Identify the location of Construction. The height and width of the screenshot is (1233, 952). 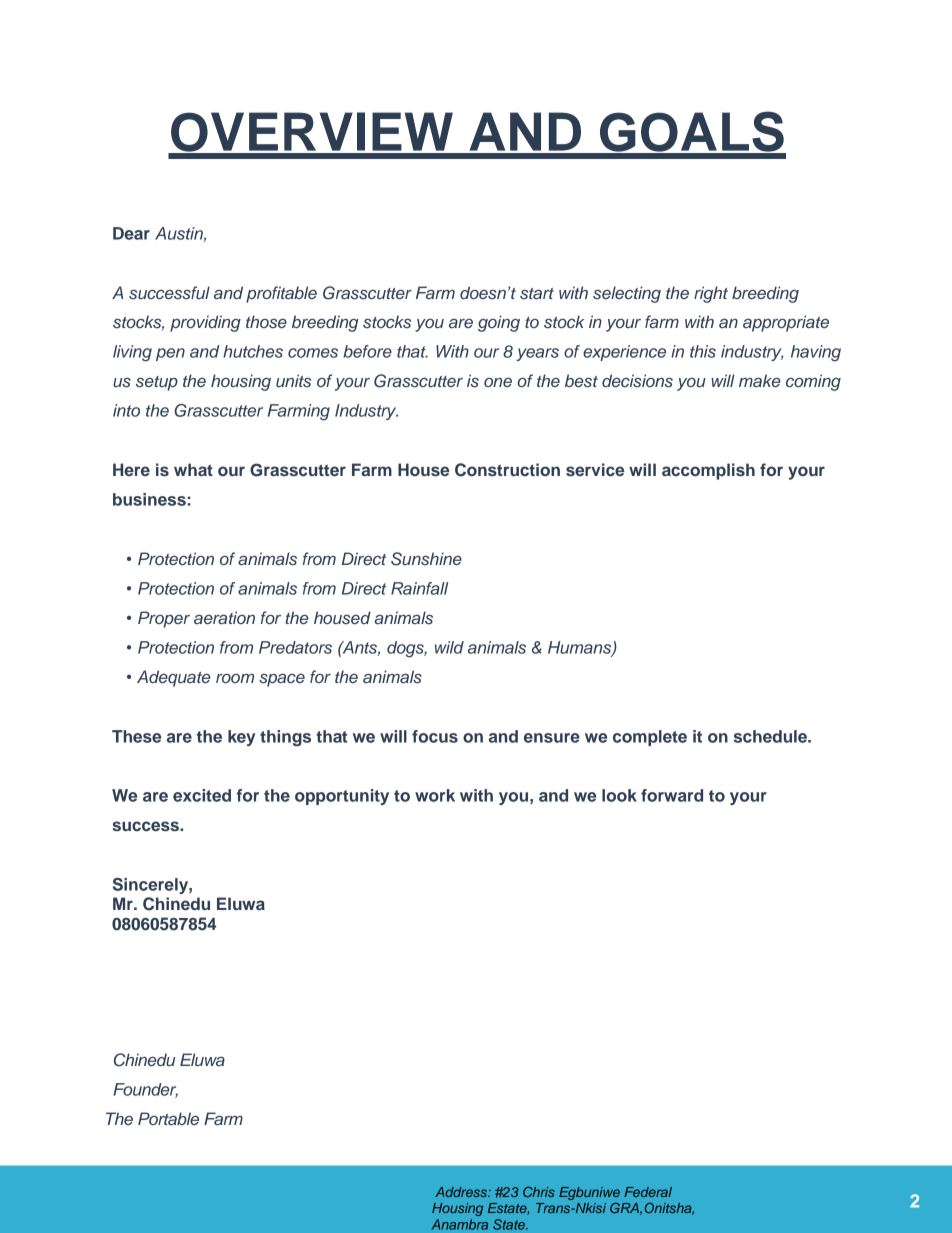
(507, 470).
